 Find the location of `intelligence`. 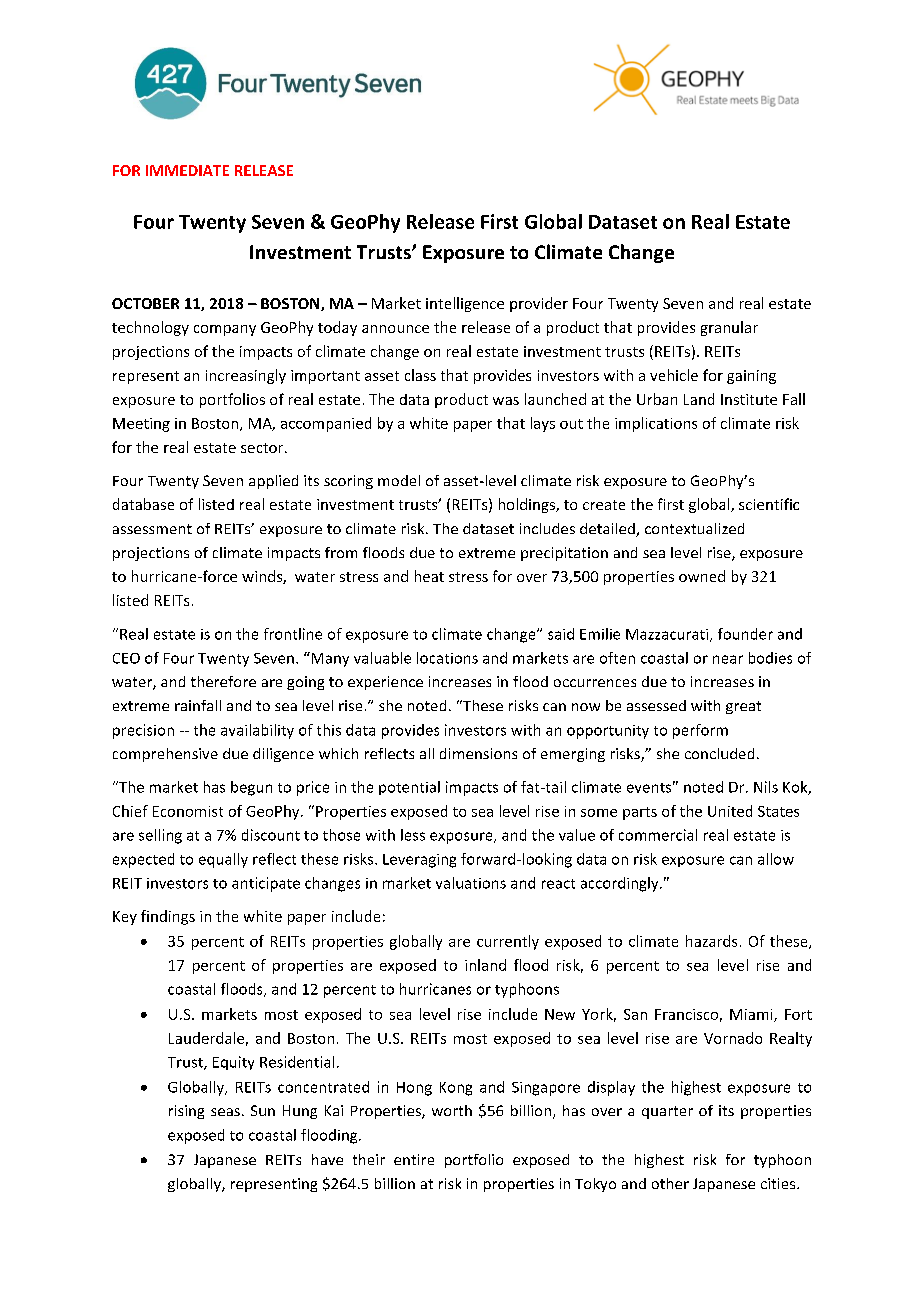

intelligence is located at coordinates (465, 304).
